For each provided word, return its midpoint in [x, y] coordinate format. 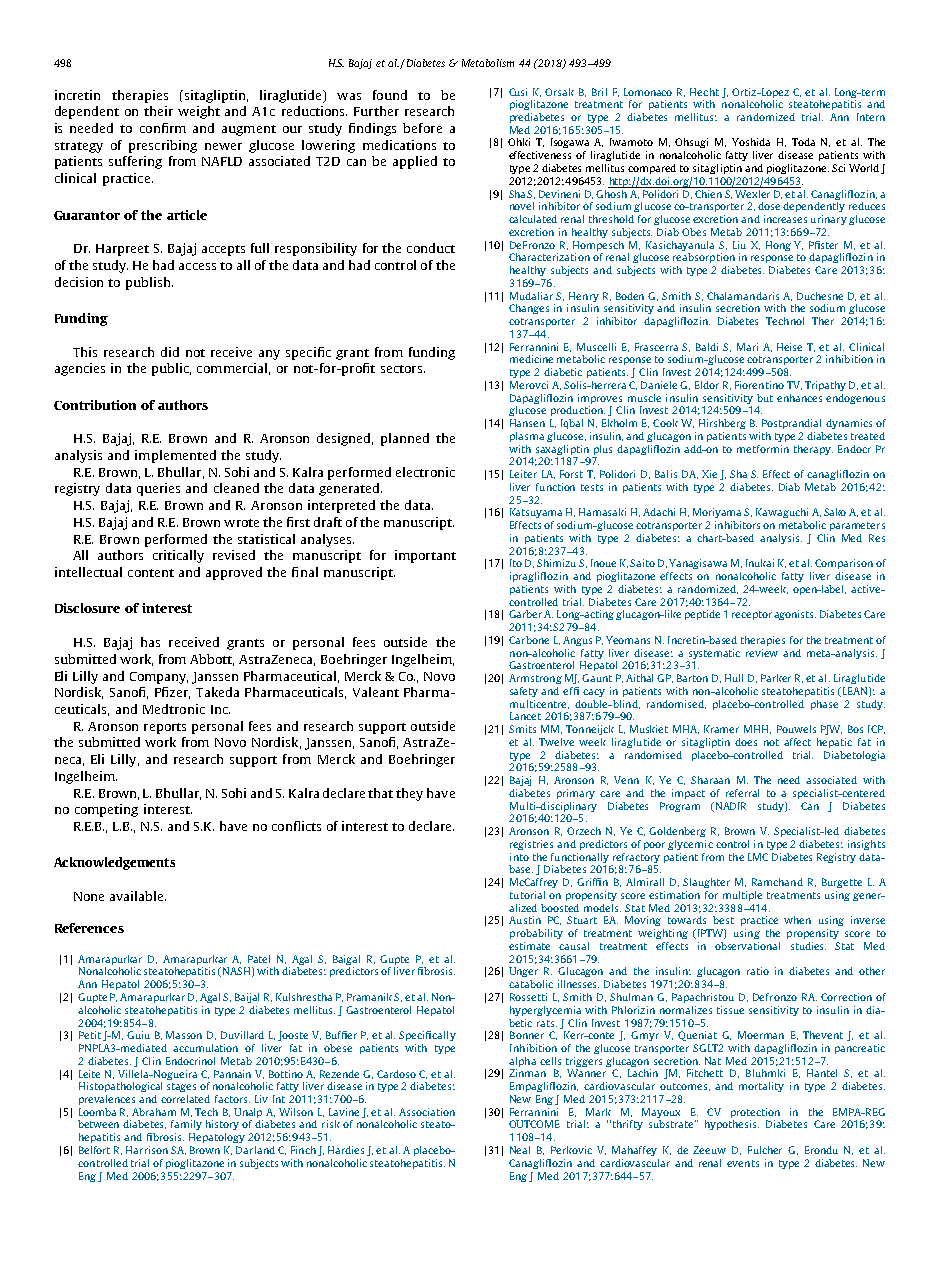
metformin [763, 449]
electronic [425, 472]
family [186, 1125]
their [158, 111]
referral [742, 793]
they [409, 794]
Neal [520, 1150]
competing [106, 810]
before [422, 128]
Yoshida [751, 142]
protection [755, 1113]
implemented [175, 456]
